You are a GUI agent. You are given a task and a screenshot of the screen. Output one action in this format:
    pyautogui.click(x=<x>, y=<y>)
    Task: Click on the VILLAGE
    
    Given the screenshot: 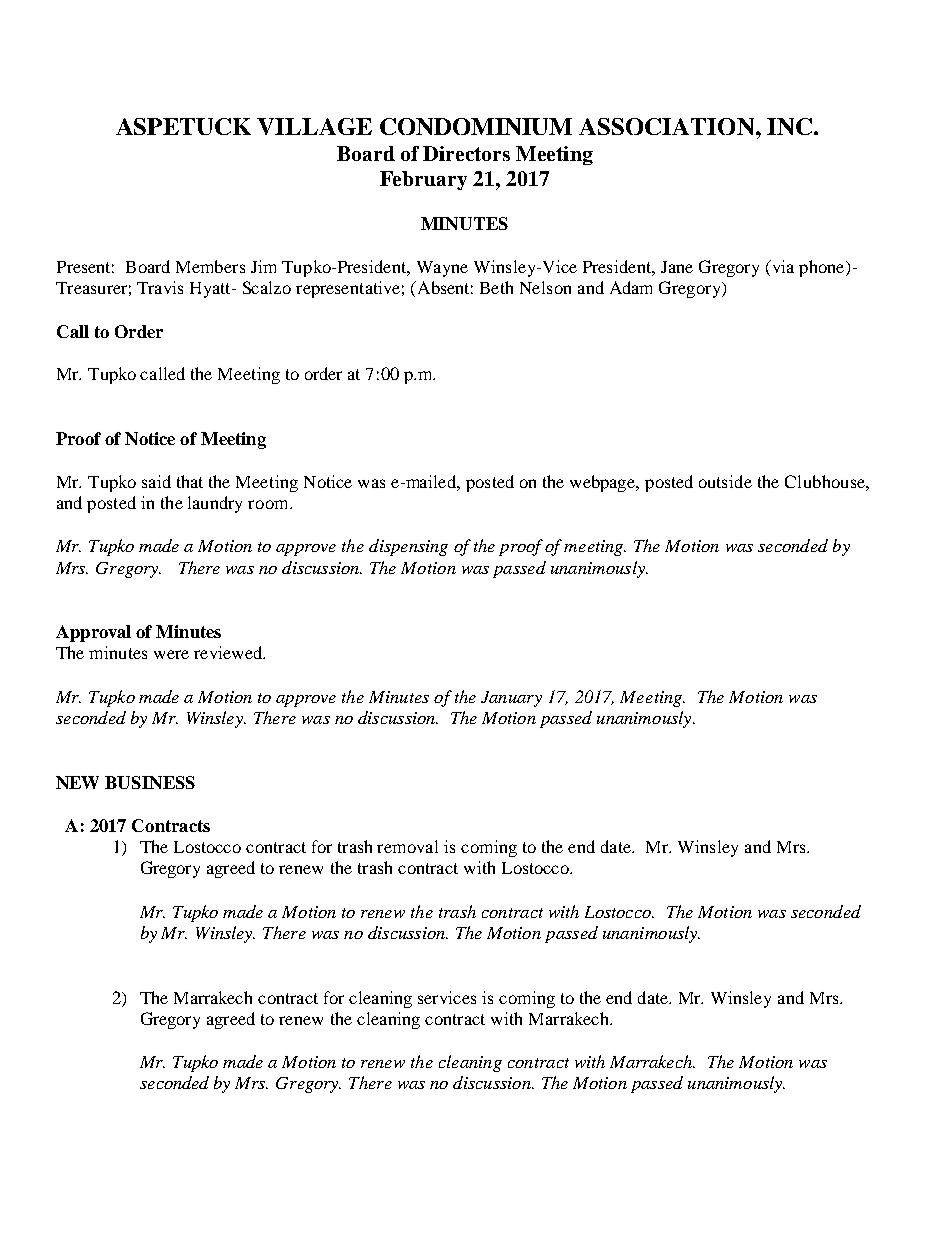 What is the action you would take?
    pyautogui.click(x=314, y=126)
